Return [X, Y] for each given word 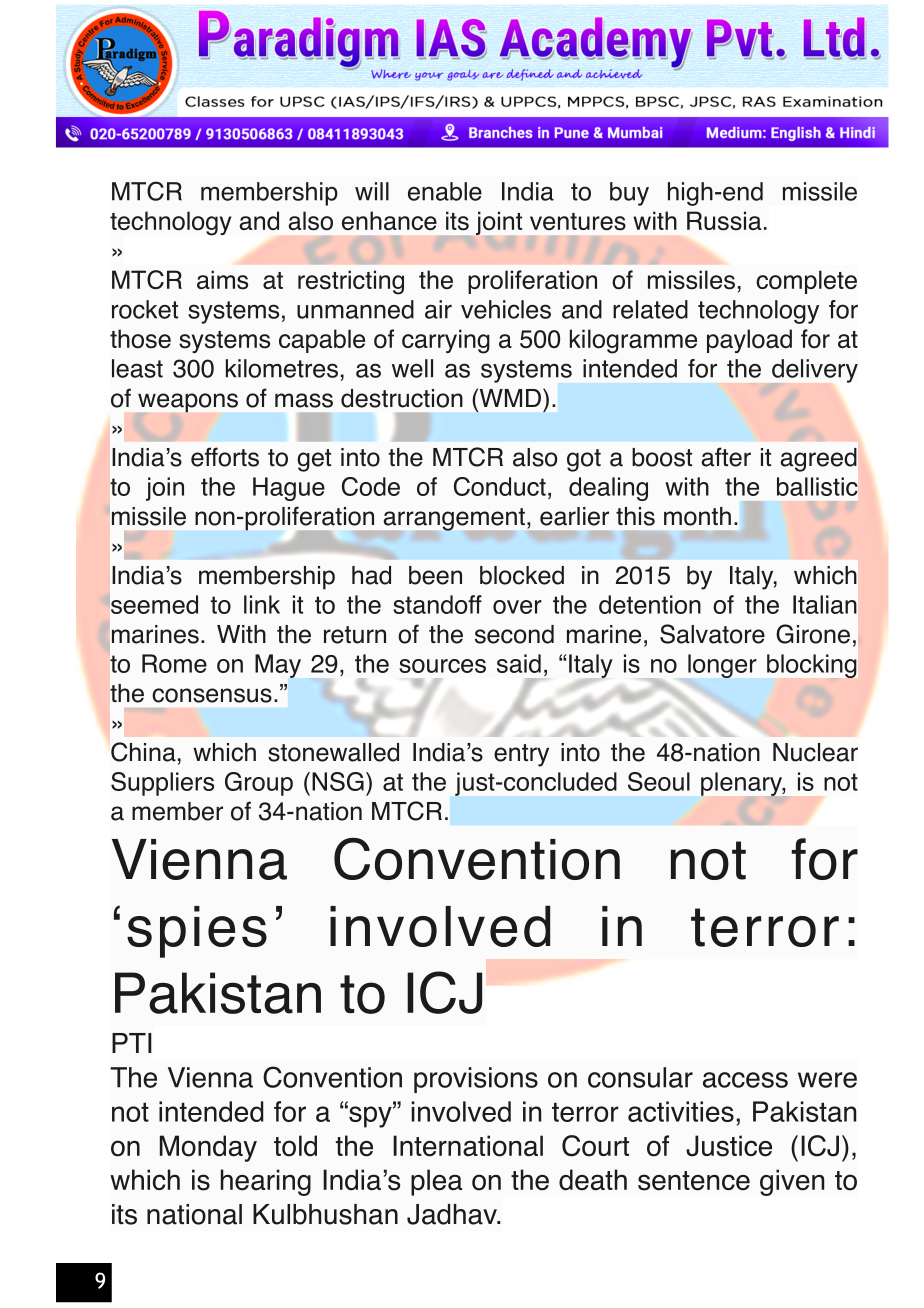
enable [445, 191]
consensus [212, 695]
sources [442, 666]
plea [436, 1182]
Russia [724, 221]
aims [222, 280]
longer [722, 666]
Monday [208, 1148]
